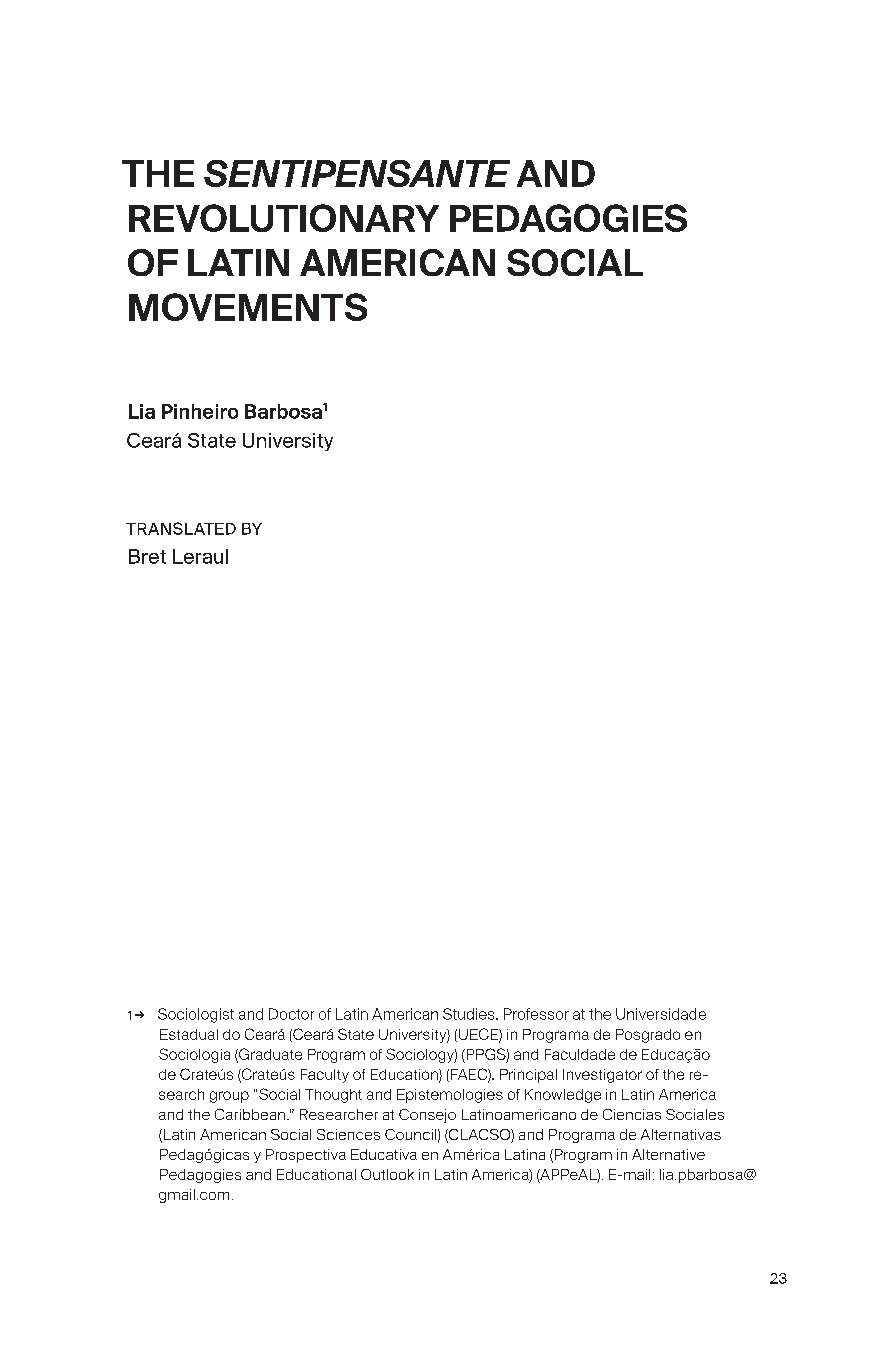 This document has width=896, height=1358. What do you see at coordinates (536, 1014) in the document?
I see `Professor` at bounding box center [536, 1014].
